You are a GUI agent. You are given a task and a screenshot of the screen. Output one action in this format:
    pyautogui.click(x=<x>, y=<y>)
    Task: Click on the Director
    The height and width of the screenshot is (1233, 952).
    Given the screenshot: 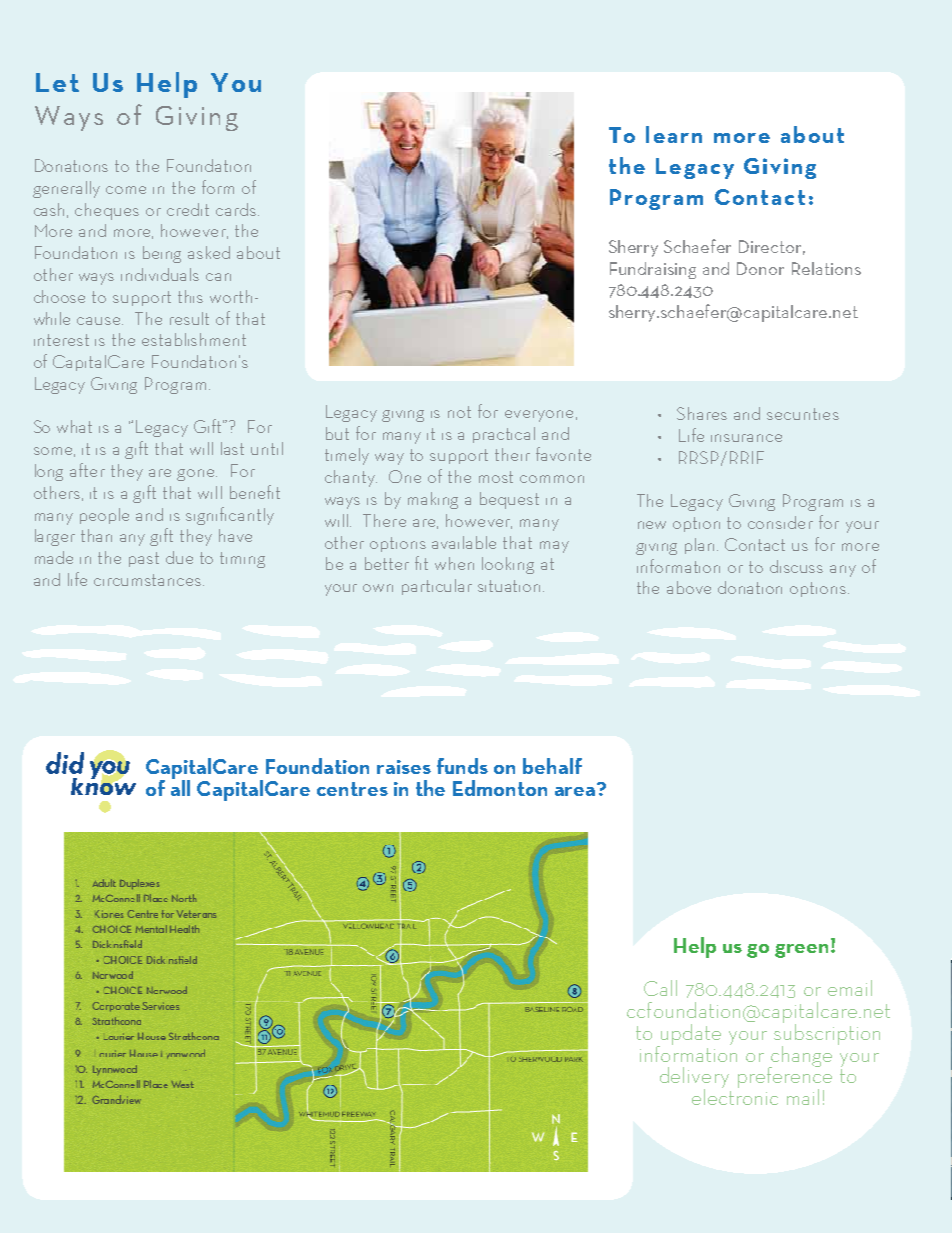 What is the action you would take?
    pyautogui.click(x=772, y=247)
